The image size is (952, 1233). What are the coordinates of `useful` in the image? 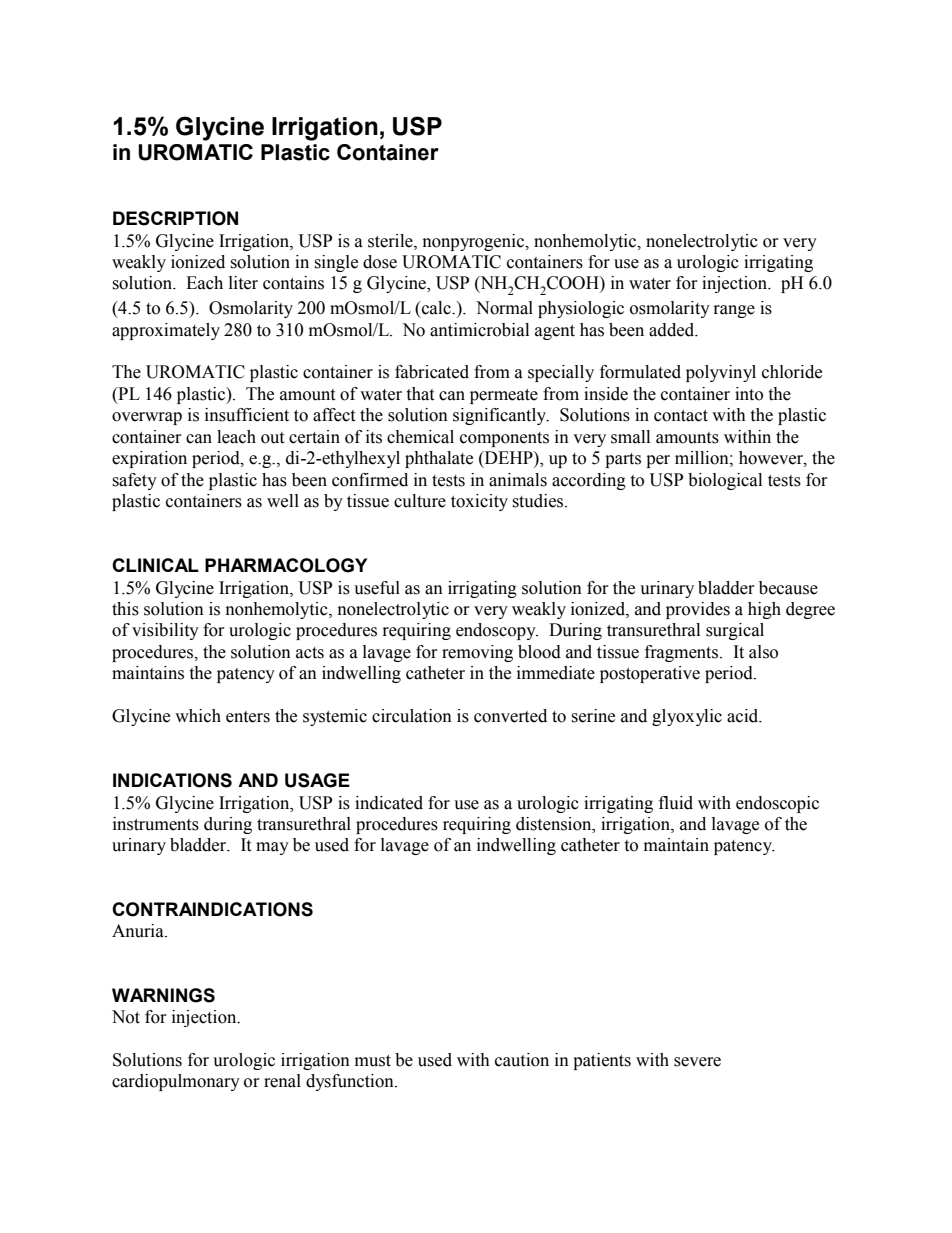 It's located at (377, 588).
